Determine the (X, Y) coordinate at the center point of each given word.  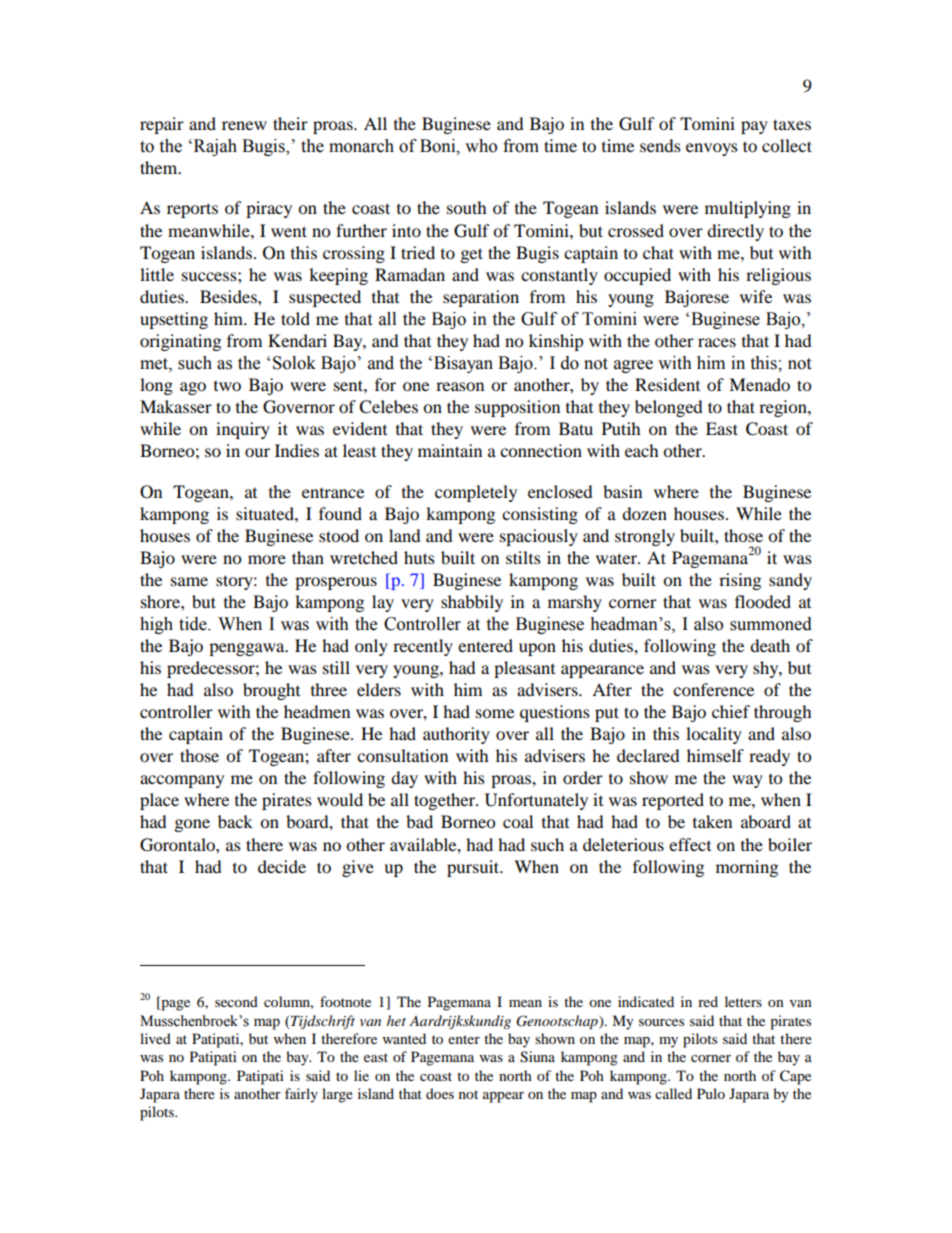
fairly (301, 1095)
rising (740, 581)
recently (423, 647)
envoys (712, 149)
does (440, 1093)
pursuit (474, 868)
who (481, 146)
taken (712, 821)
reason (460, 386)
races (717, 342)
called (673, 1093)
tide (194, 624)
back (235, 821)
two (227, 386)
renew (244, 125)
